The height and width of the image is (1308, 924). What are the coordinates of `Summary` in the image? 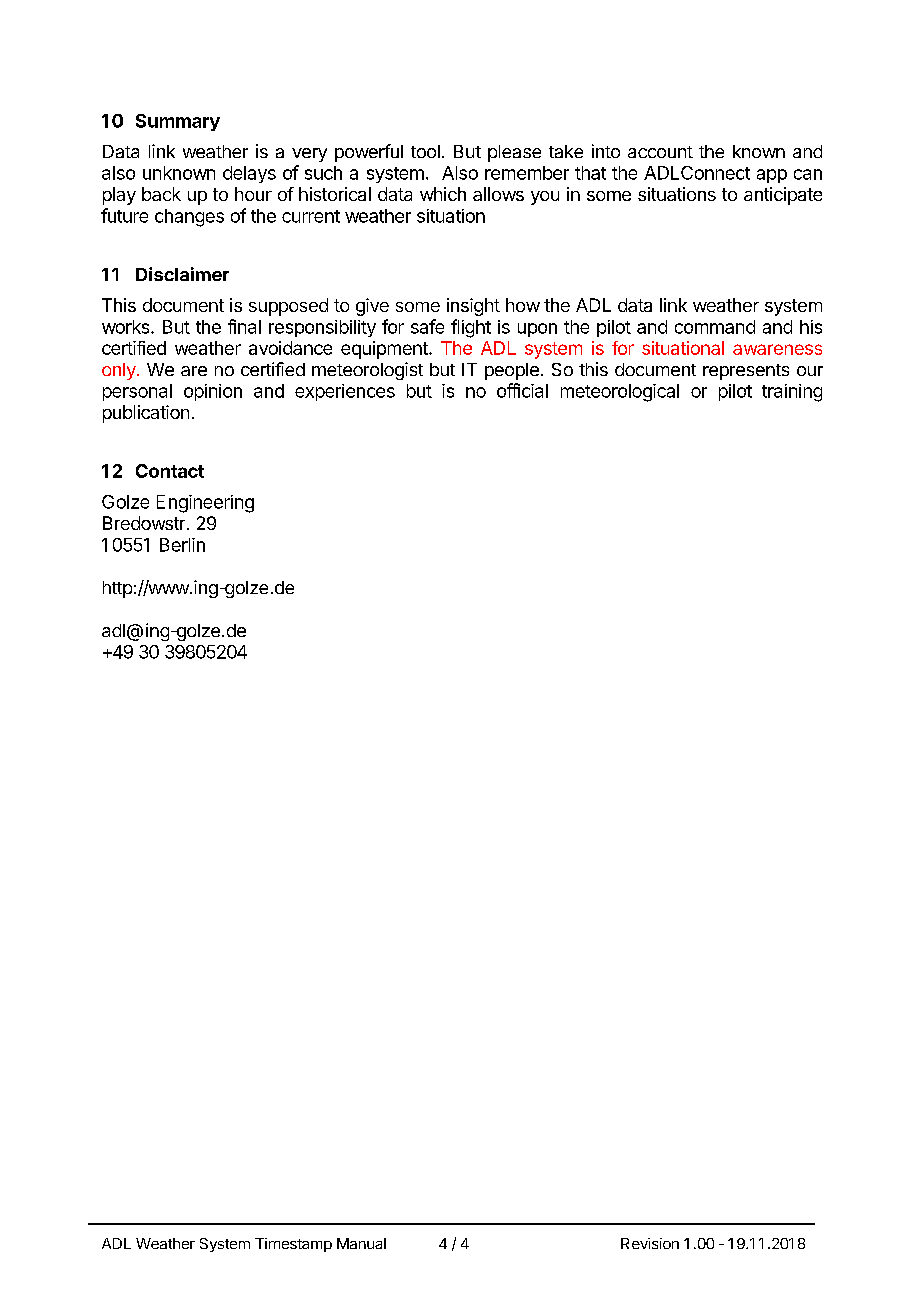 It's located at (178, 122).
